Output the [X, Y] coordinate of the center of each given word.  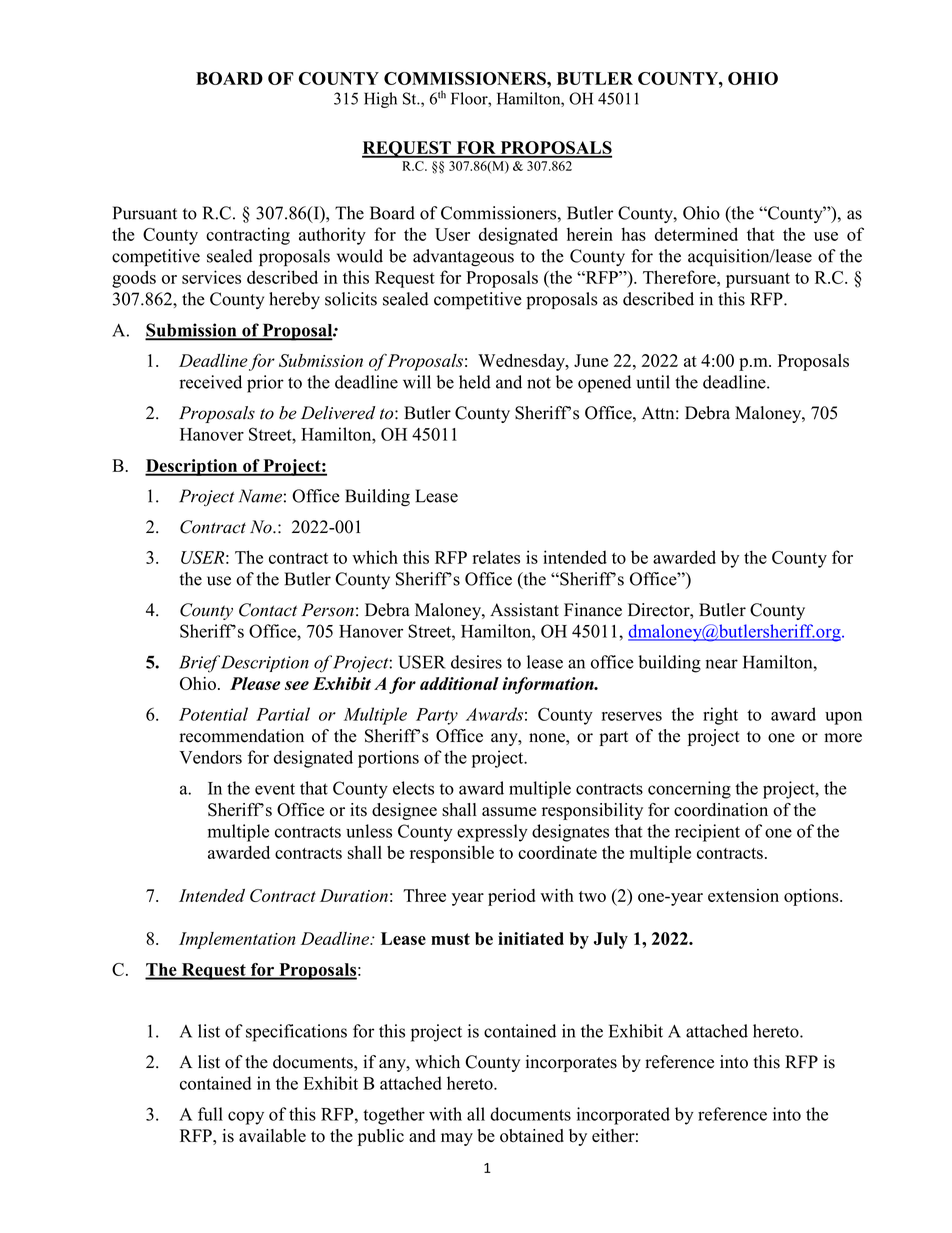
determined [696, 234]
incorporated [623, 1116]
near [721, 664]
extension [743, 895]
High [380, 100]
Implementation [237, 940]
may [457, 1139]
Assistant [524, 610]
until [653, 382]
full [210, 1114]
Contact [268, 610]
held [475, 382]
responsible [452, 854]
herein [590, 234]
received [211, 382]
